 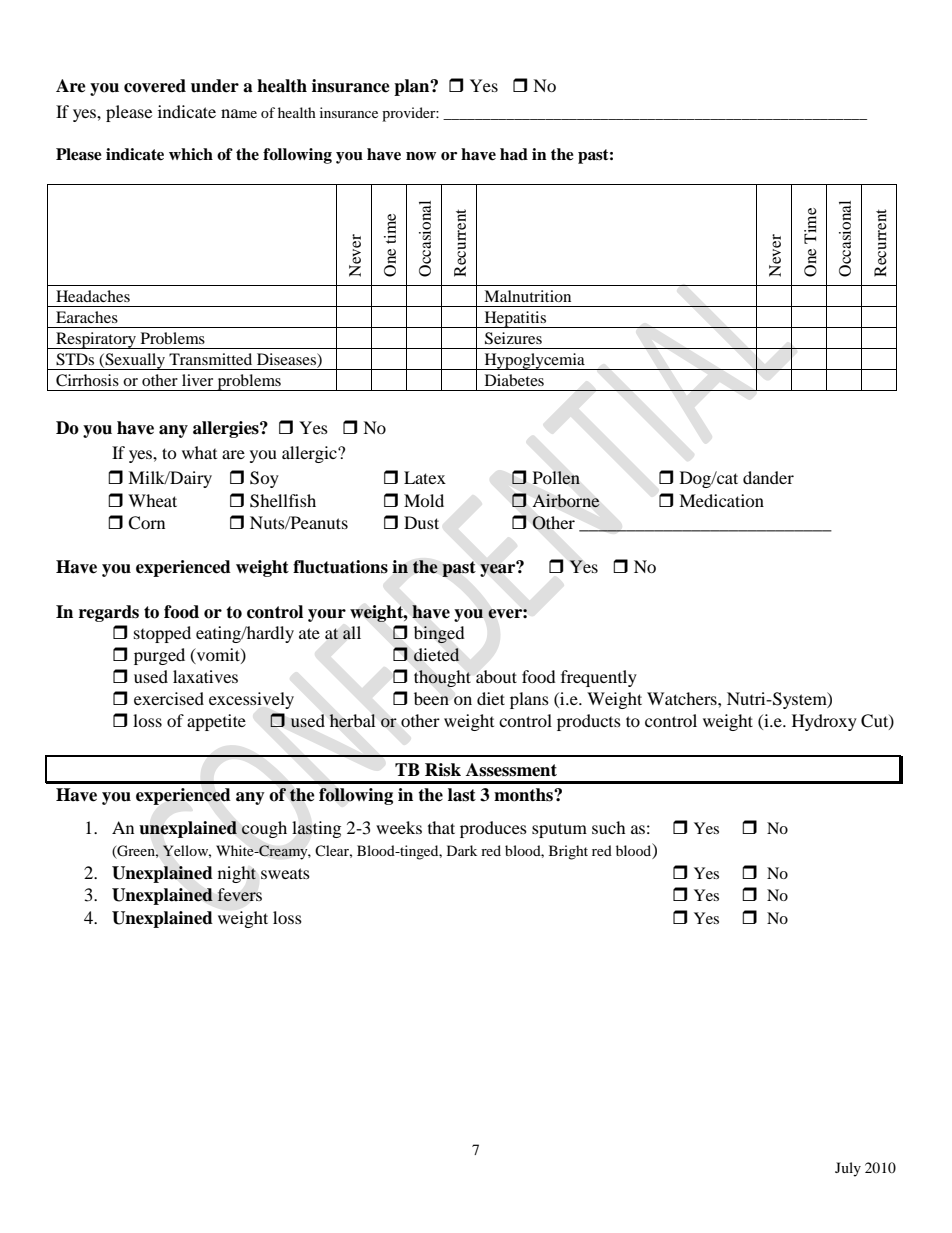 What do you see at coordinates (514, 154) in the page?
I see `had` at bounding box center [514, 154].
